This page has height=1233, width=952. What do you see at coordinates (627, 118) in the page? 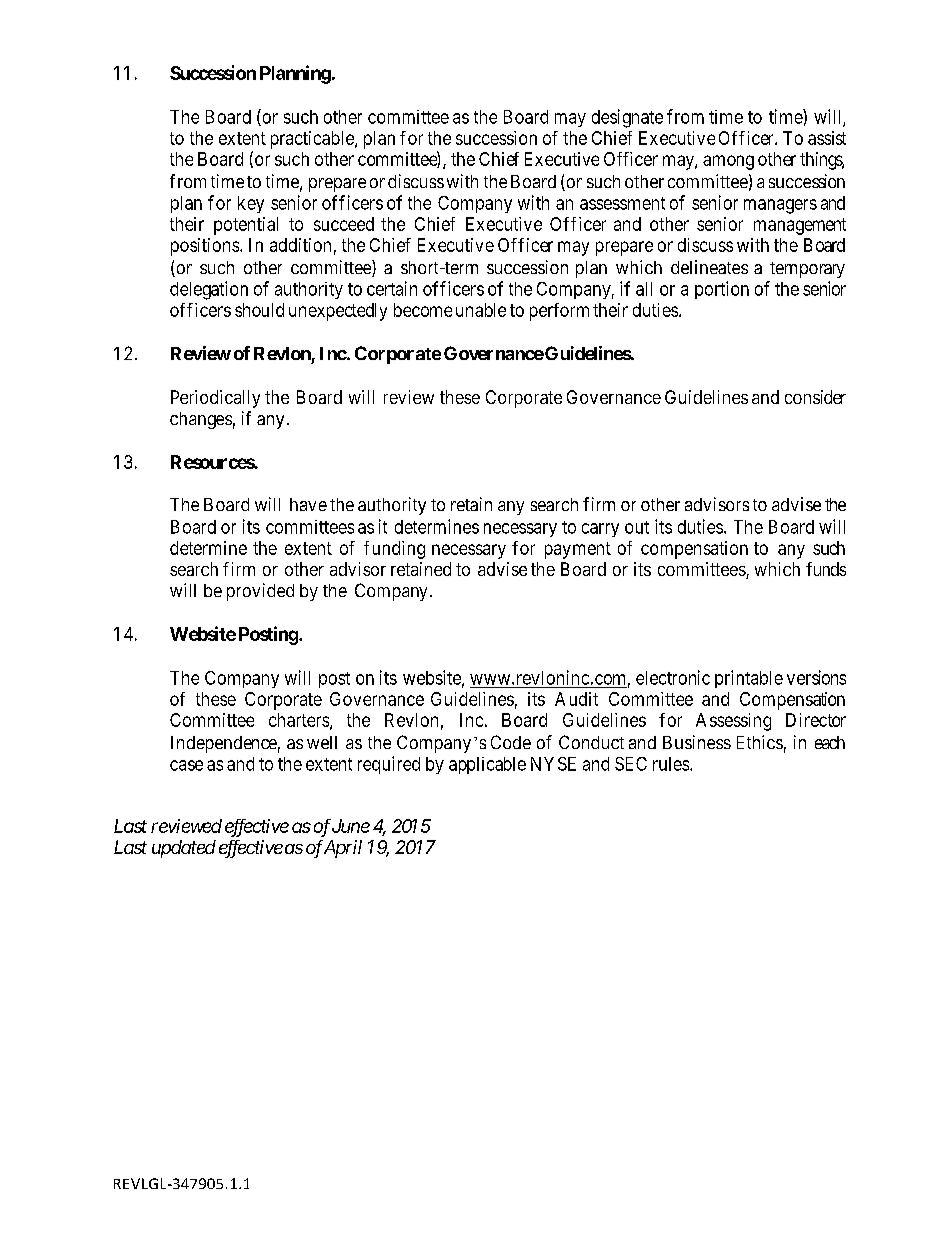
I see `designate` at bounding box center [627, 118].
